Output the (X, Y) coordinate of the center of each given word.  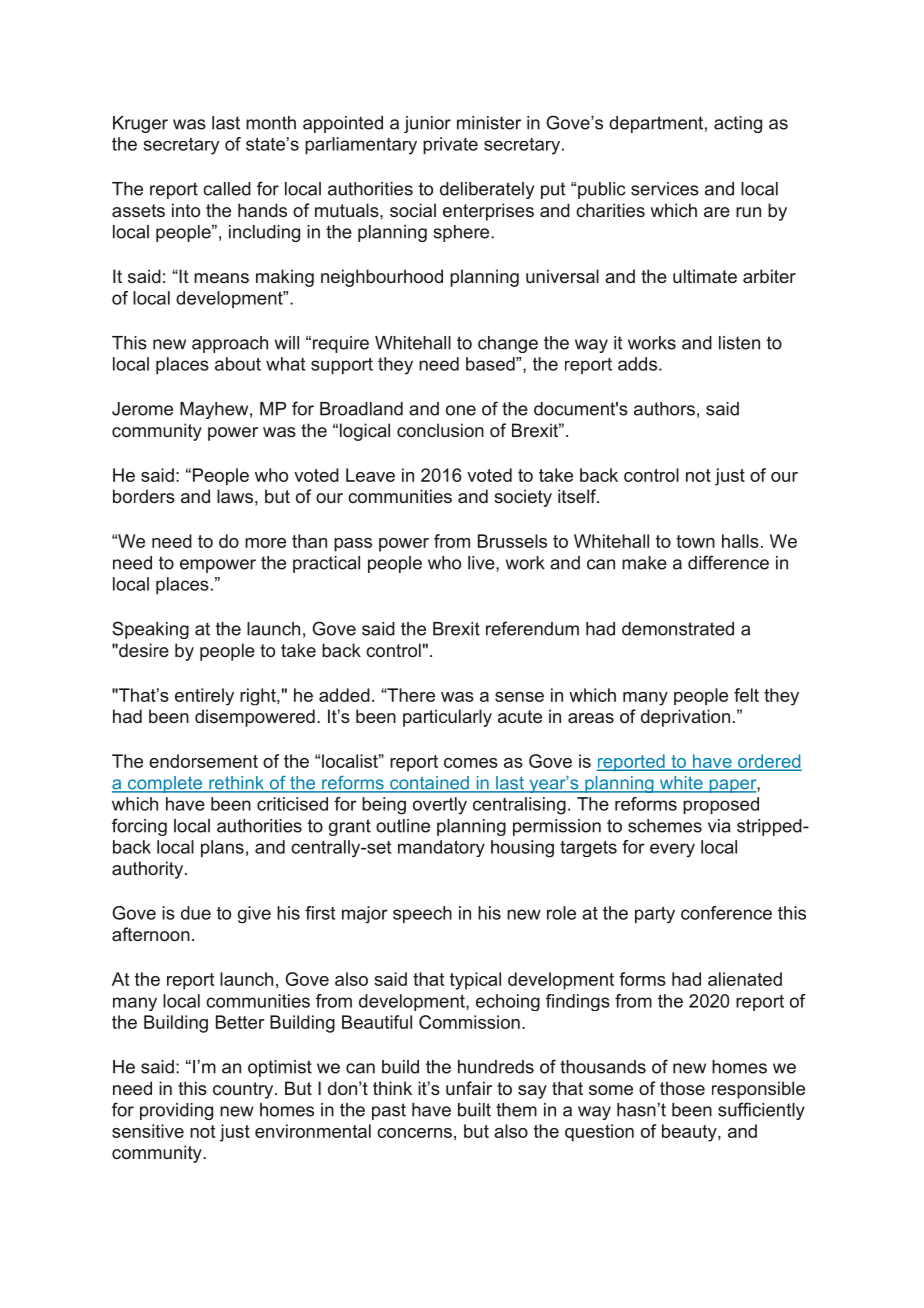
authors (664, 409)
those (682, 1088)
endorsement (203, 761)
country (244, 1090)
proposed (721, 805)
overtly (440, 806)
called (227, 189)
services (665, 189)
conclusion (440, 430)
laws (235, 496)
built (474, 1110)
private (450, 145)
